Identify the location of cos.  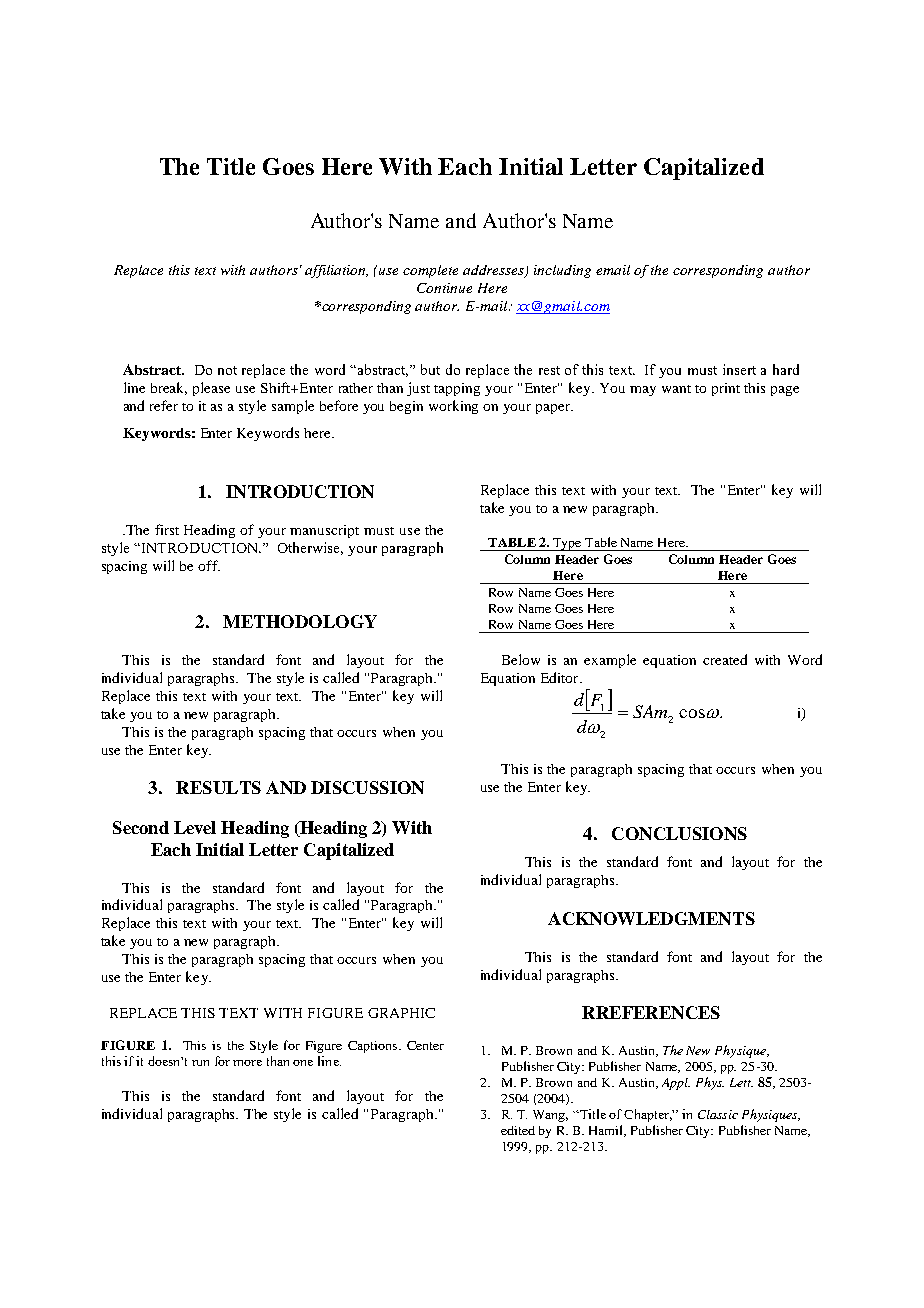
(692, 713).
